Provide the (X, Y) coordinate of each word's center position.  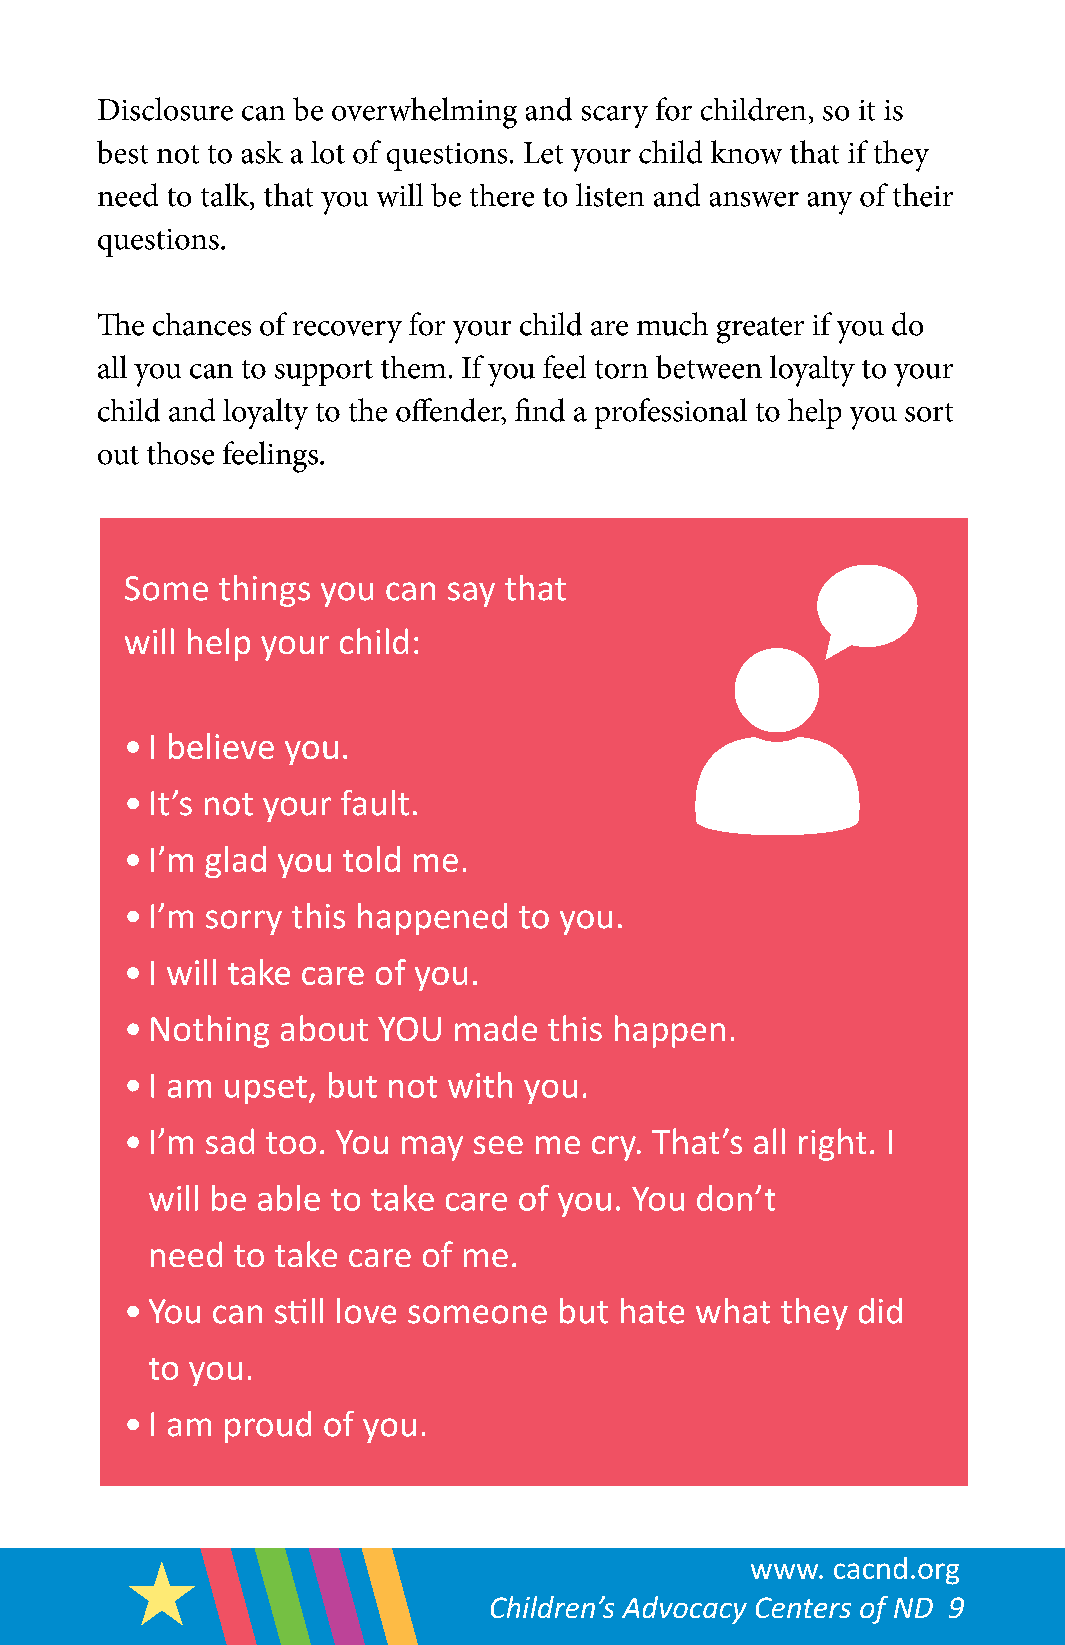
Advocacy (684, 1610)
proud (268, 1427)
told (371, 859)
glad (235, 862)
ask (262, 152)
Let (543, 153)
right (832, 1144)
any (830, 203)
